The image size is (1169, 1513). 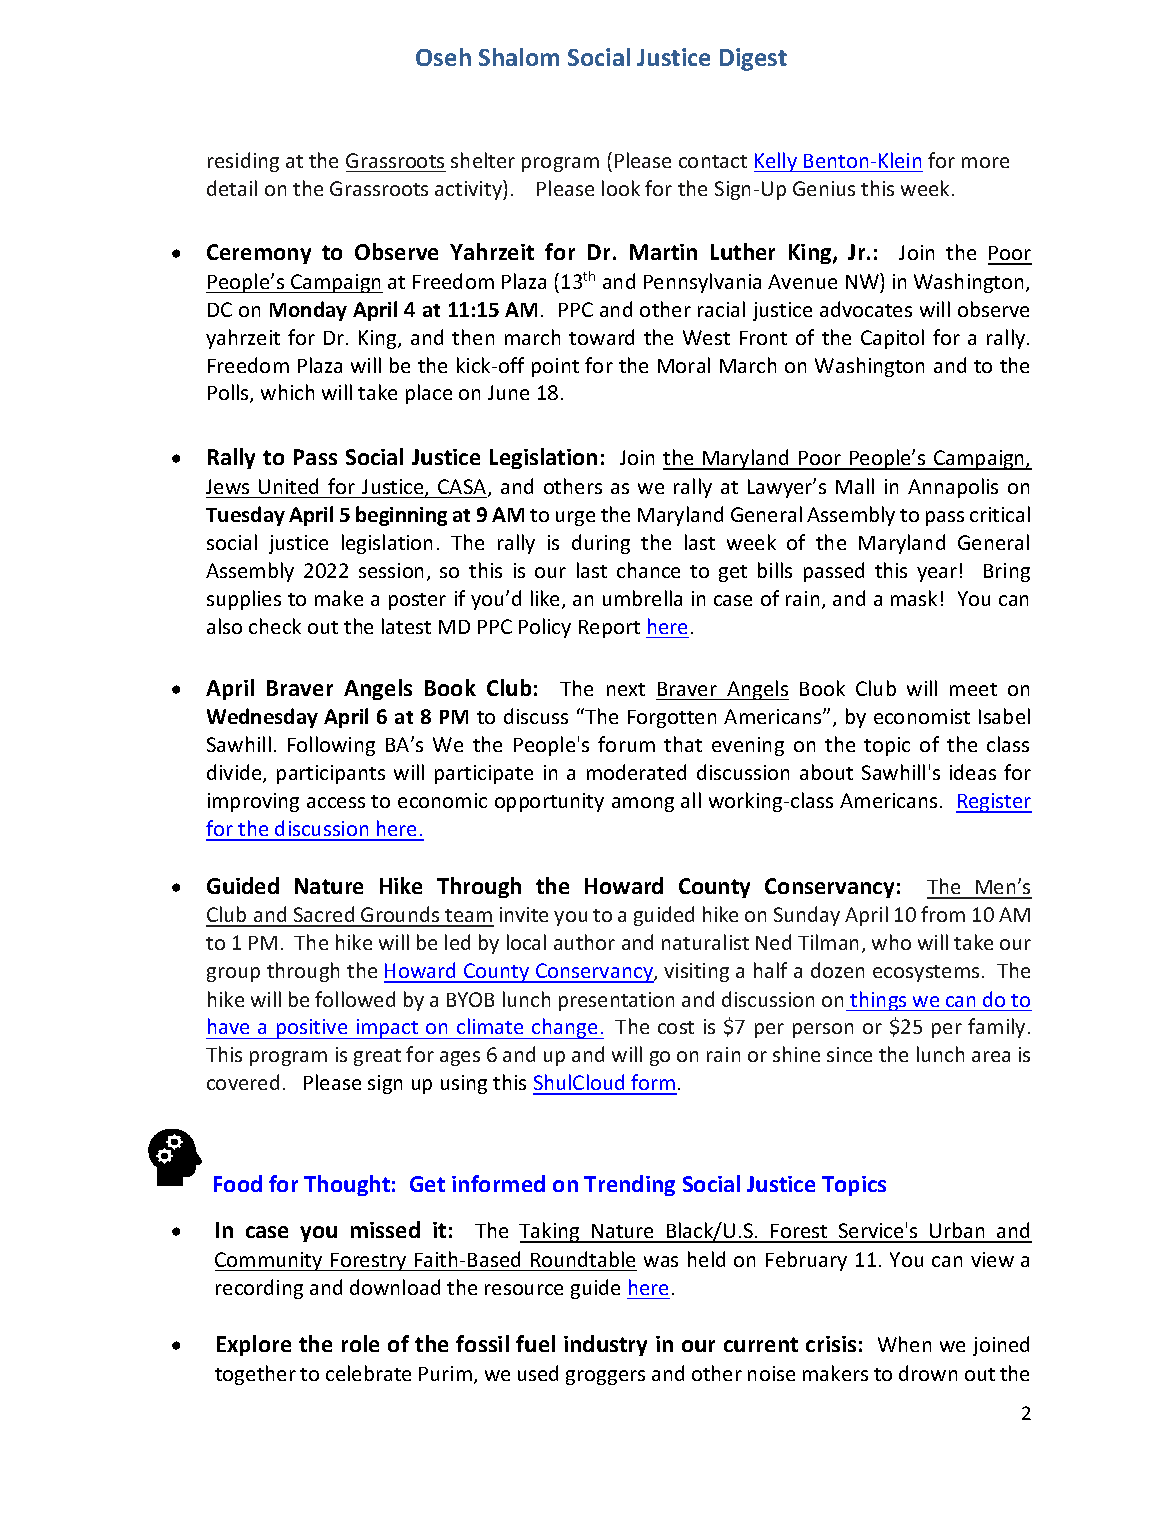 I want to click on residing, so click(x=243, y=162).
